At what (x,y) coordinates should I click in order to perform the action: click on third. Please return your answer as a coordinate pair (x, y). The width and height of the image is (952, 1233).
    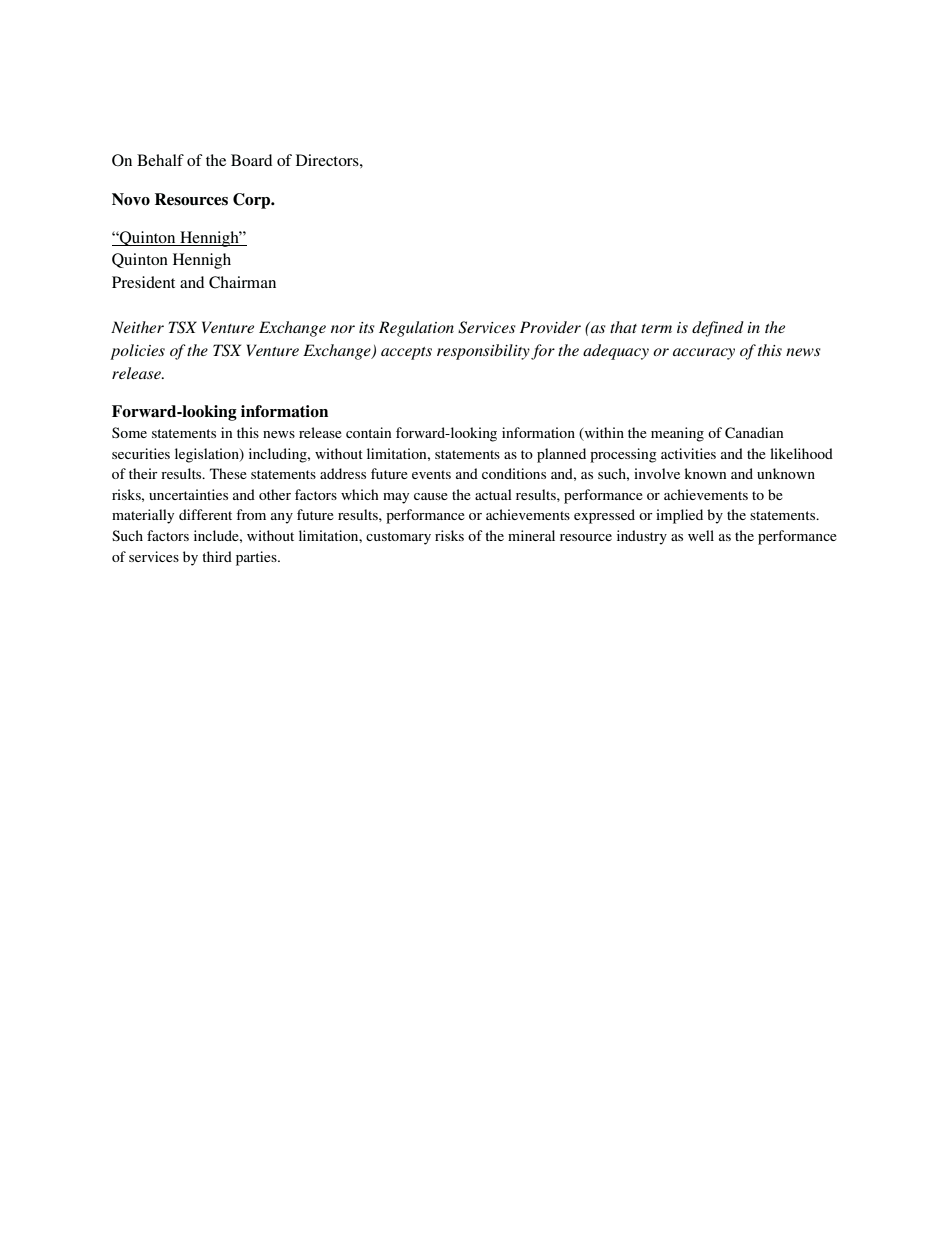
    Looking at the image, I should click on (217, 556).
